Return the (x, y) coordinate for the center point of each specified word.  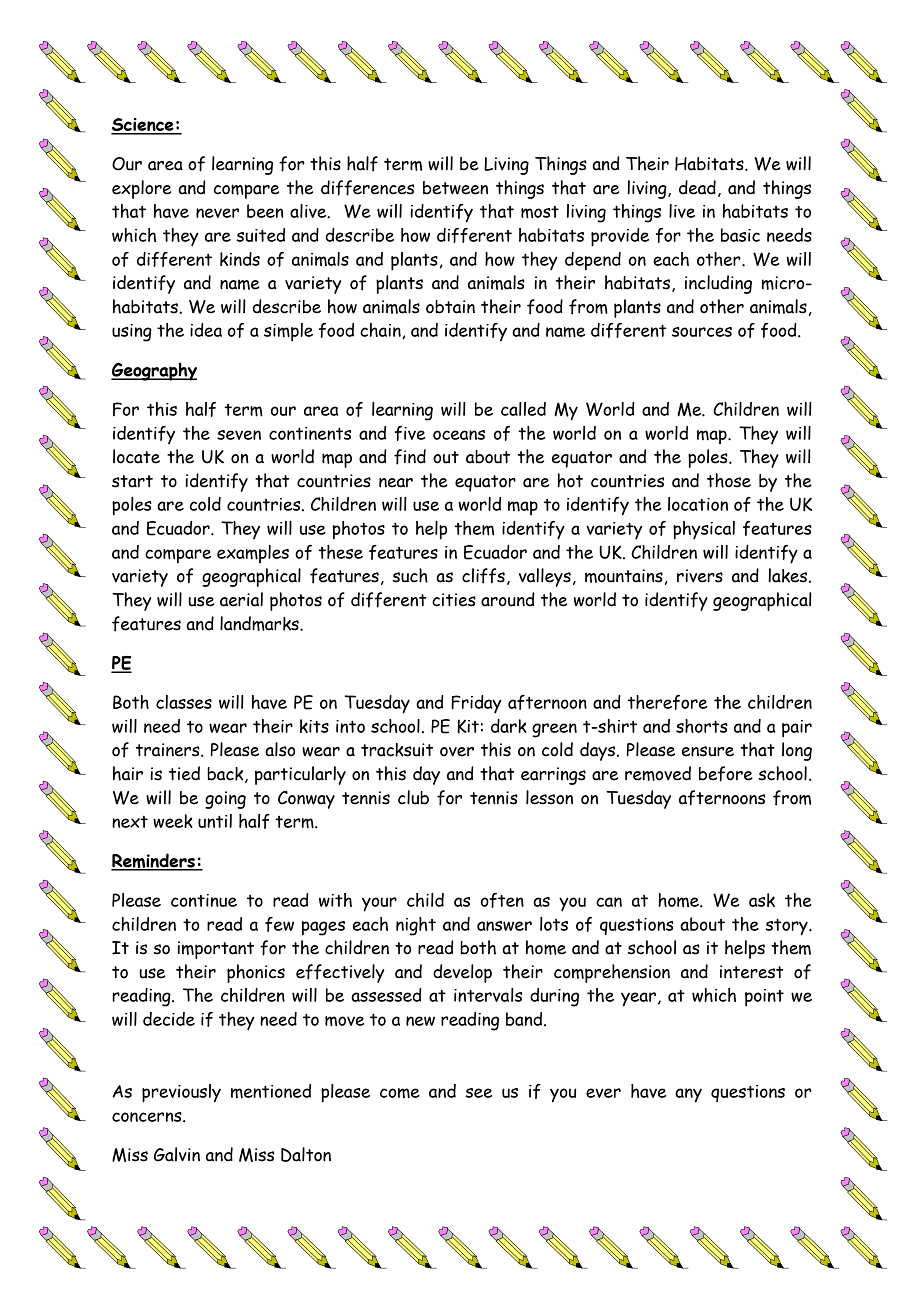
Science (143, 126)
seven (239, 435)
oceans (459, 435)
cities (454, 600)
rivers (700, 576)
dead (697, 187)
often (502, 900)
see (479, 1093)
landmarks (260, 623)
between (455, 188)
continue (204, 900)
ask (762, 900)
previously (181, 1093)
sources (702, 332)
